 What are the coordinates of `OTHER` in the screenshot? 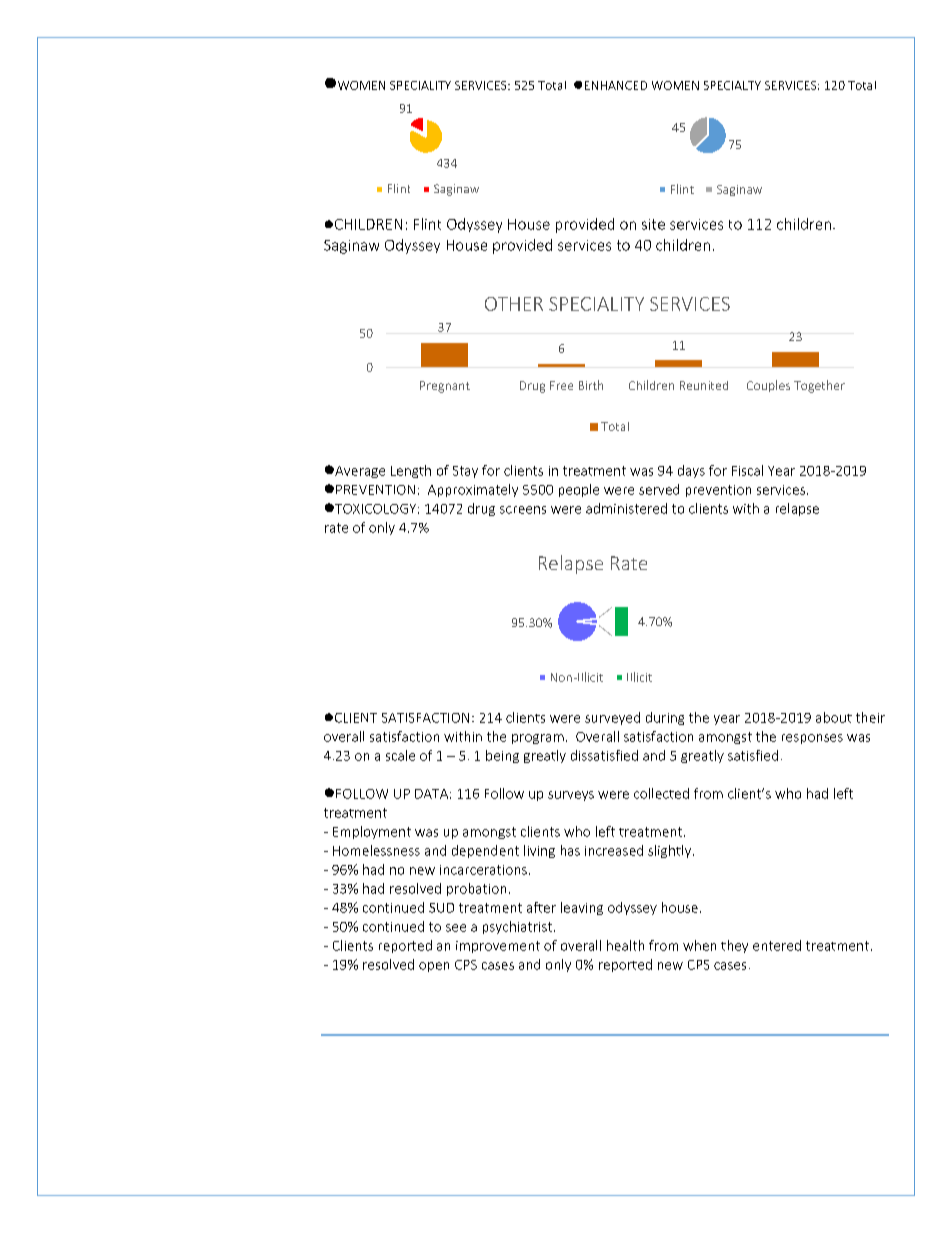 It's located at (514, 304).
